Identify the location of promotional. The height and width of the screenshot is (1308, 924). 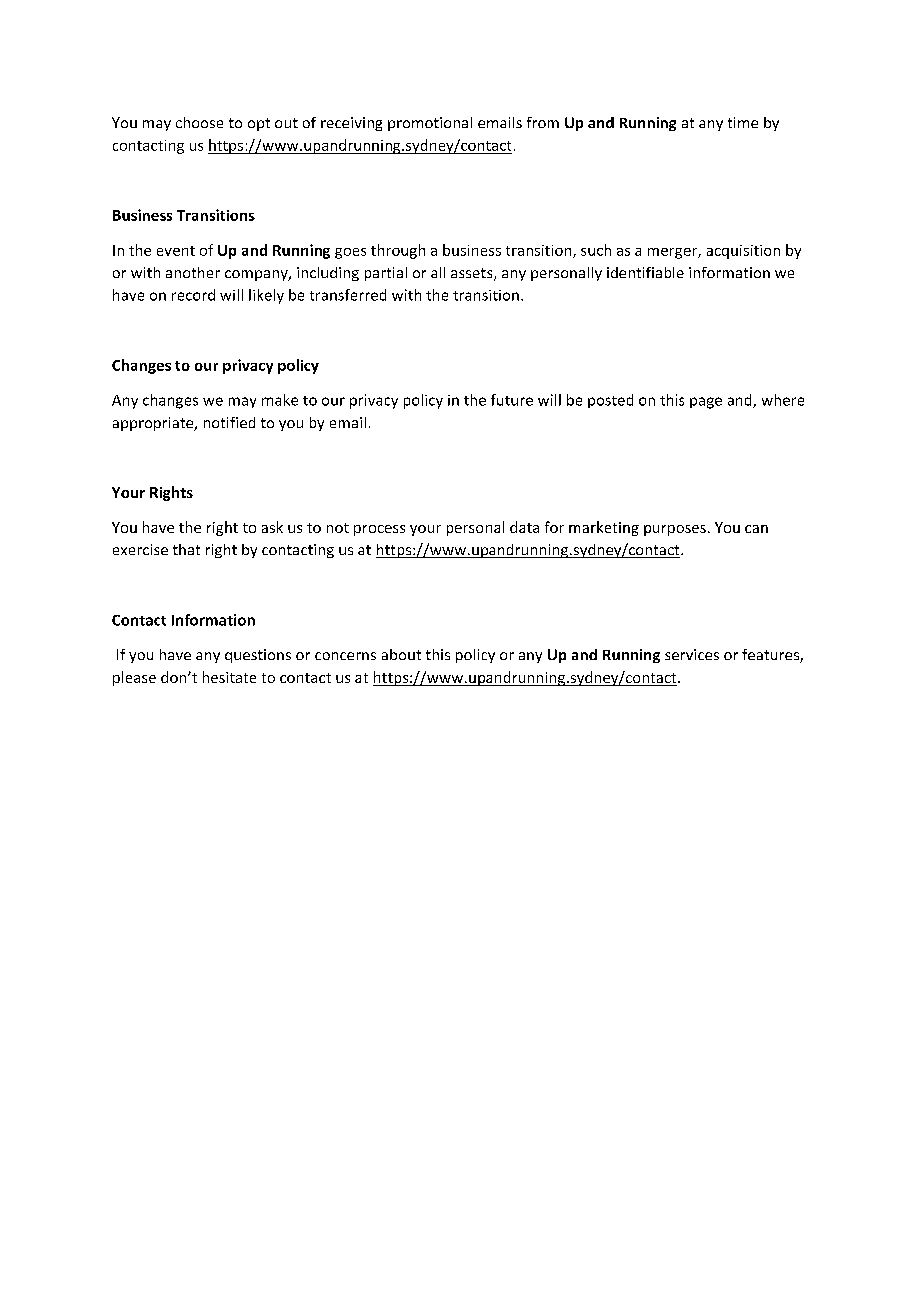
(430, 124).
